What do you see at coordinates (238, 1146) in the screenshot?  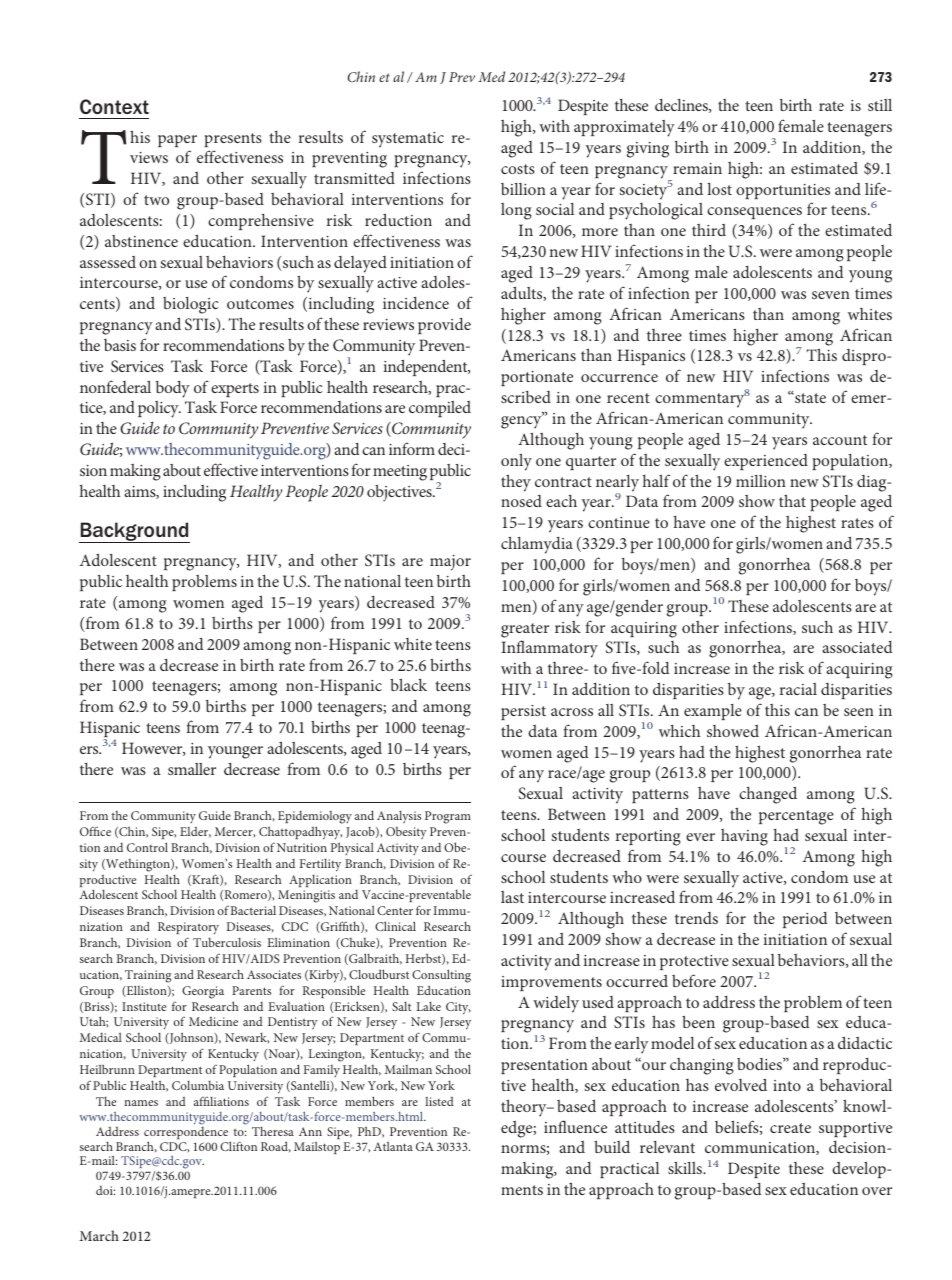 I see `Clifton` at bounding box center [238, 1146].
